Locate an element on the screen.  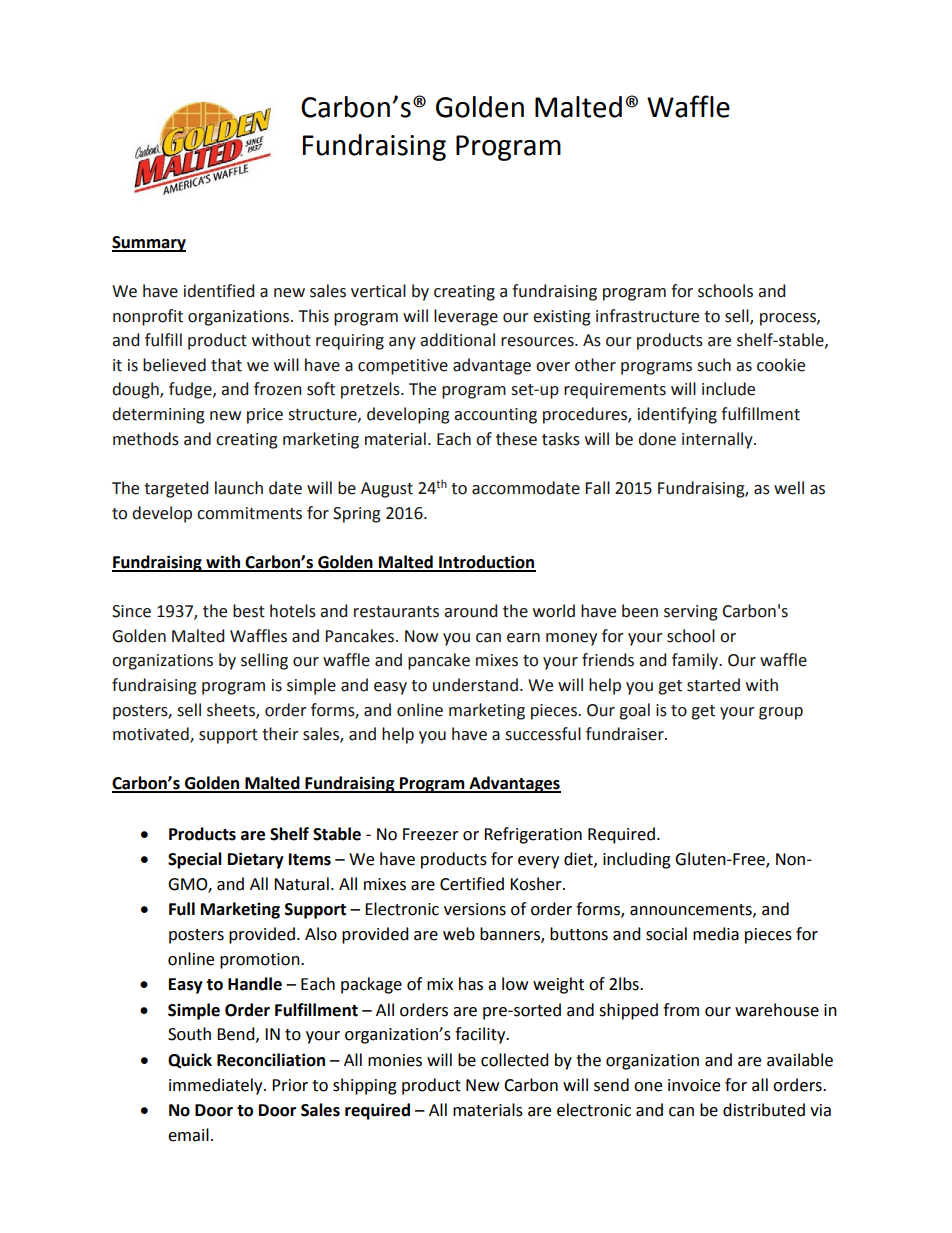
serving is located at coordinates (691, 613).
